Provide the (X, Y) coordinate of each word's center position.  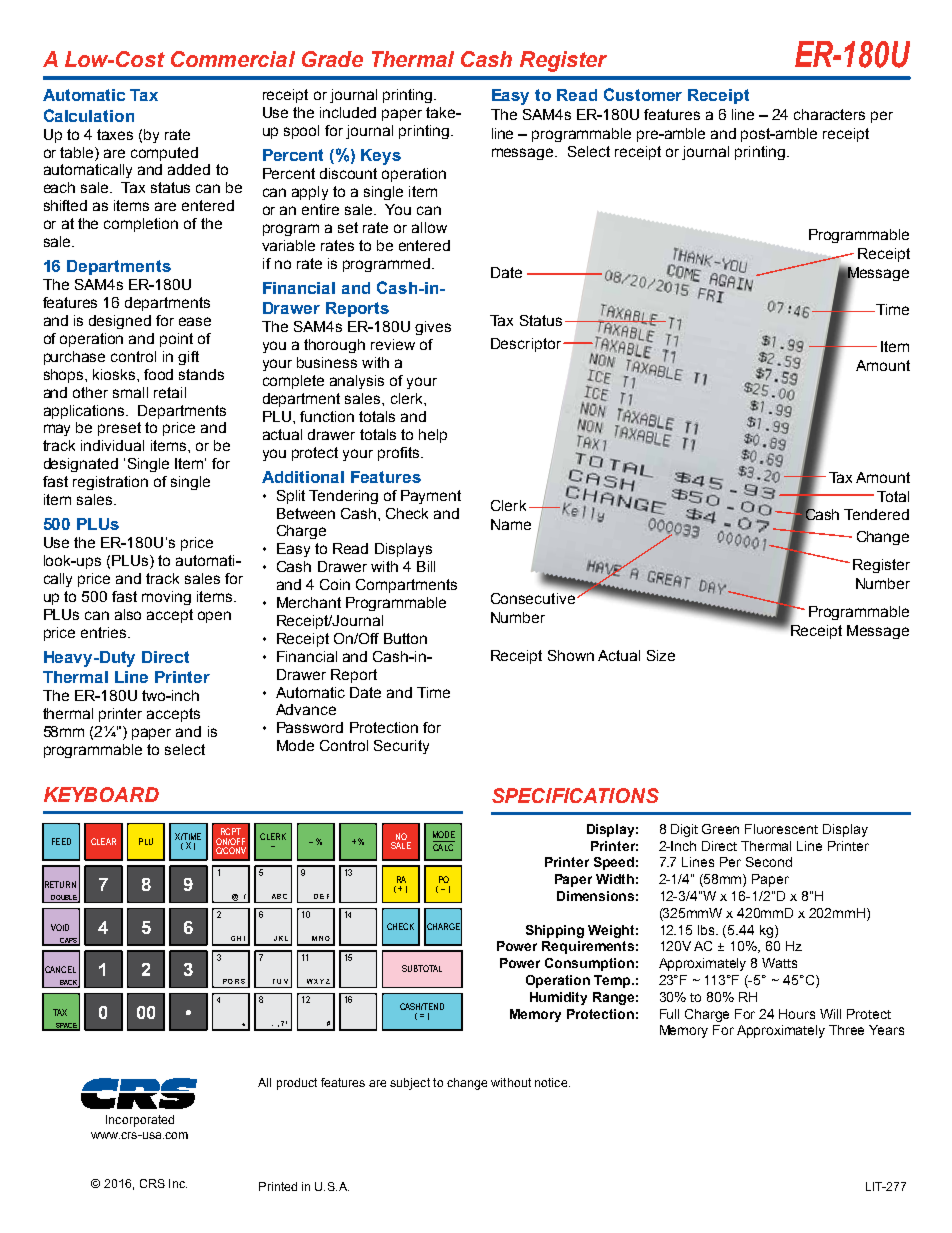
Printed (278, 1186)
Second (769, 862)
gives (433, 328)
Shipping (555, 931)
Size (661, 655)
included (348, 112)
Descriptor (527, 345)
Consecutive (533, 598)
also (128, 614)
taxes (115, 134)
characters (829, 114)
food (158, 374)
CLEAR (103, 841)
